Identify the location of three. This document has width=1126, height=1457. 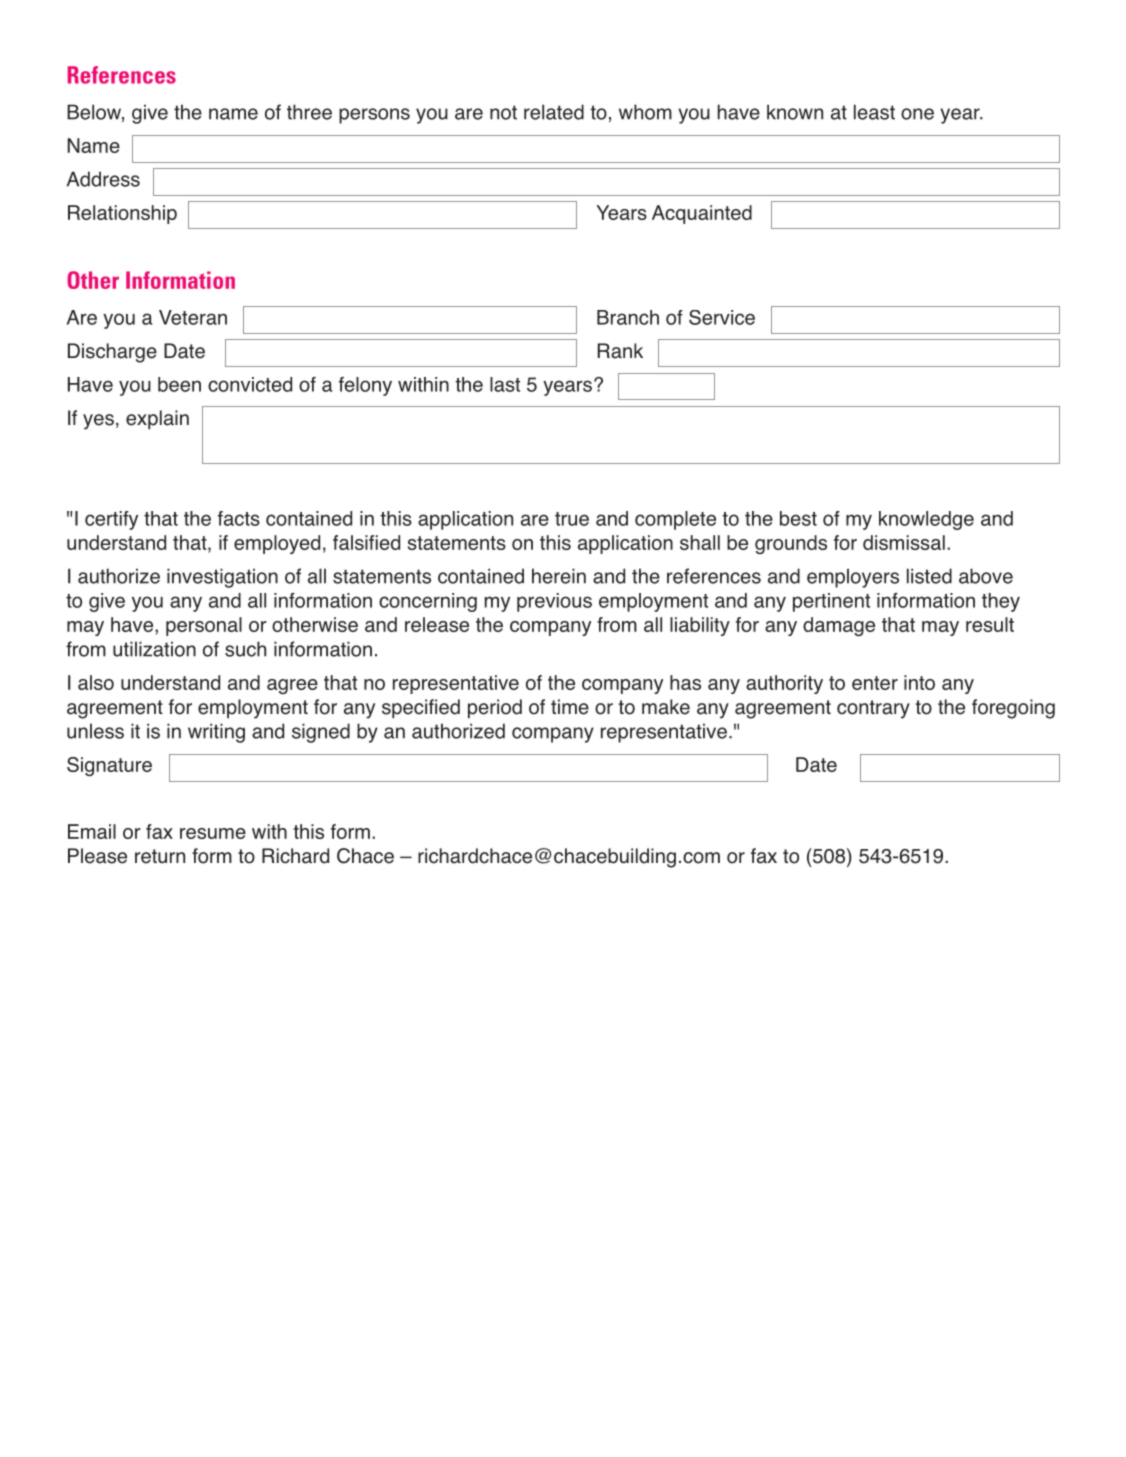
(309, 112).
